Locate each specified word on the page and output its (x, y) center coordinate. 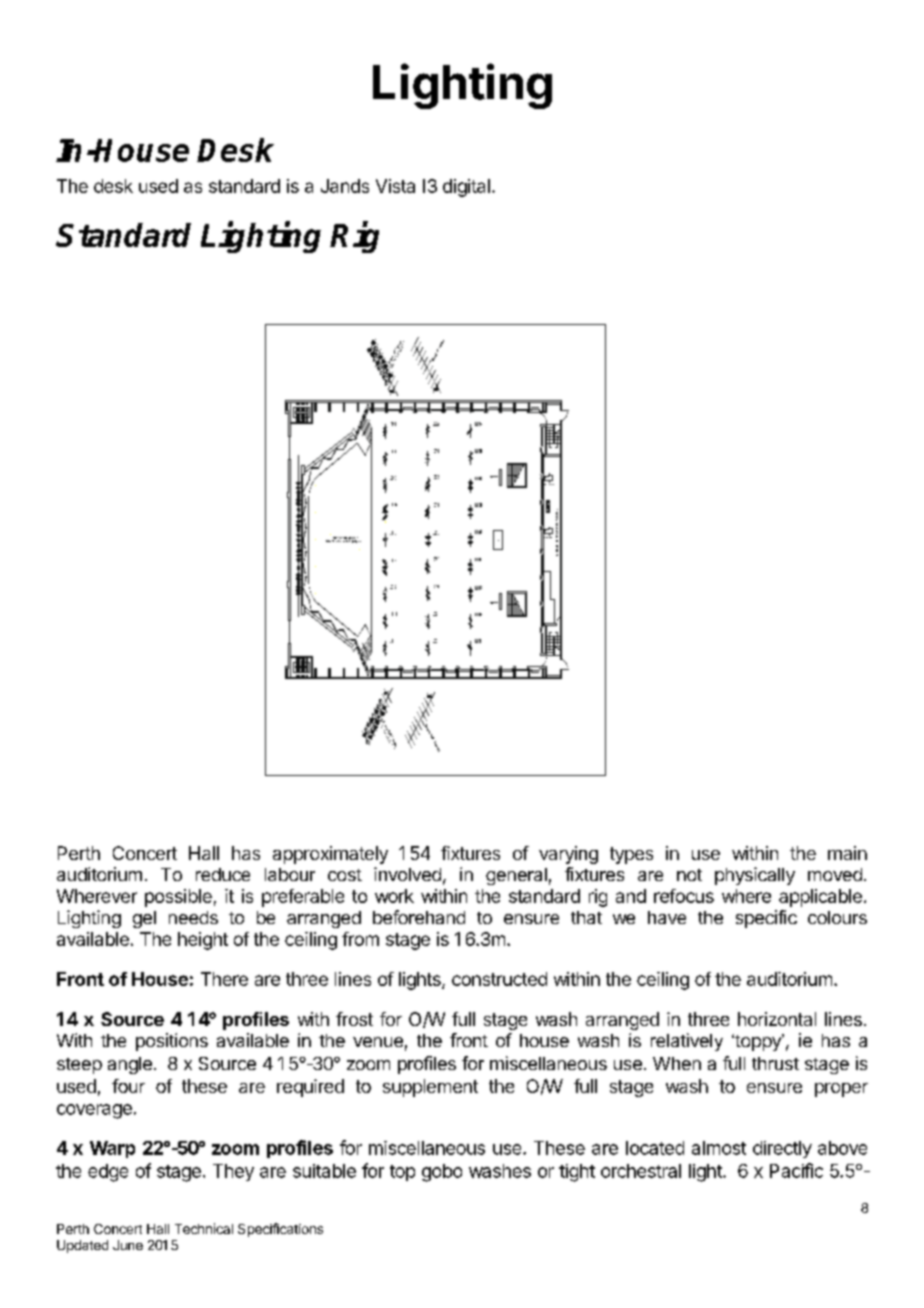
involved (407, 874)
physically (755, 876)
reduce (223, 874)
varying (568, 855)
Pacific (796, 1170)
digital (466, 188)
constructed (499, 979)
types (631, 855)
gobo (442, 1173)
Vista (395, 186)
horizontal (777, 1019)
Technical (204, 1228)
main (847, 853)
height (203, 941)
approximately (330, 855)
